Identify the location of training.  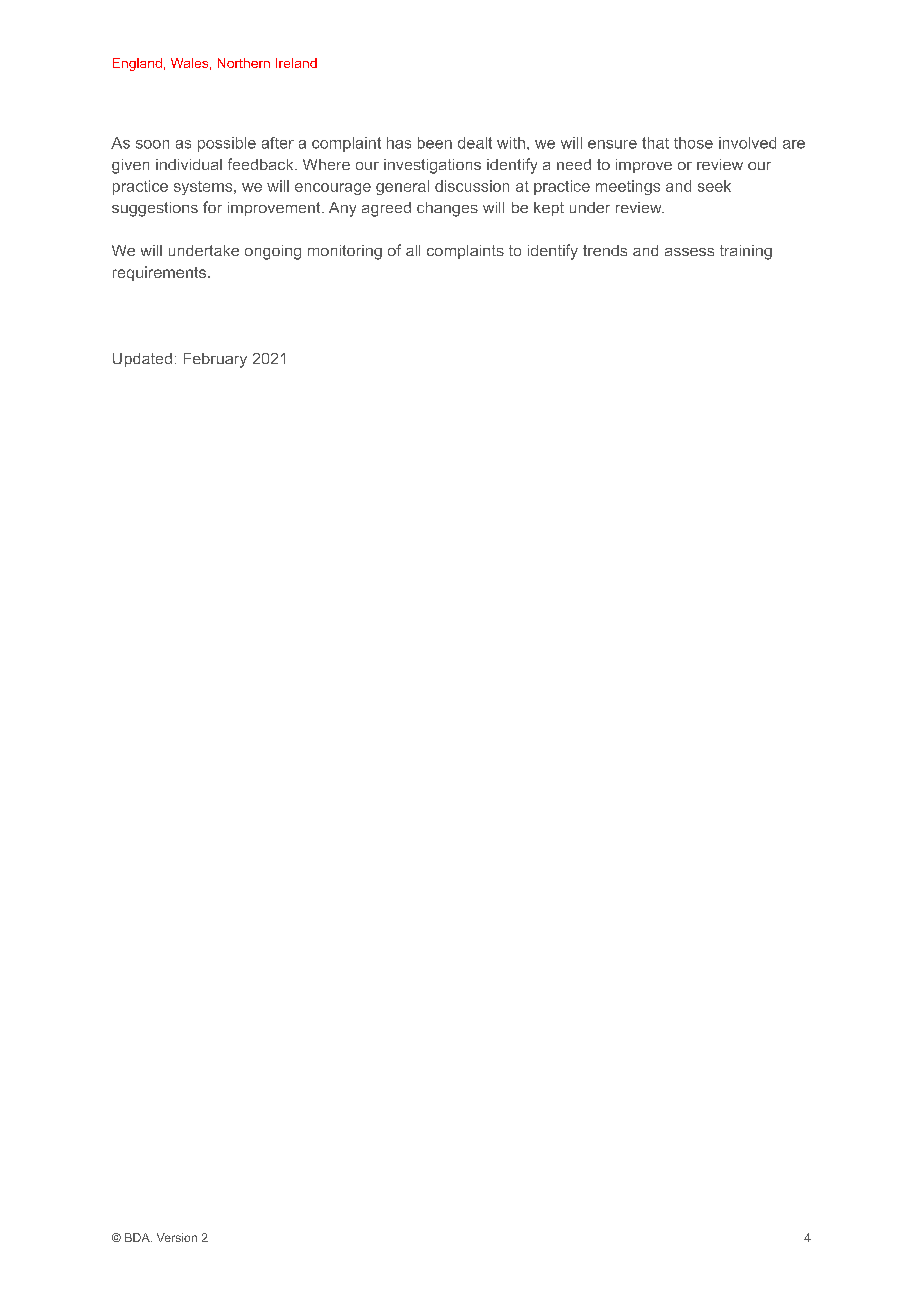
(746, 252).
